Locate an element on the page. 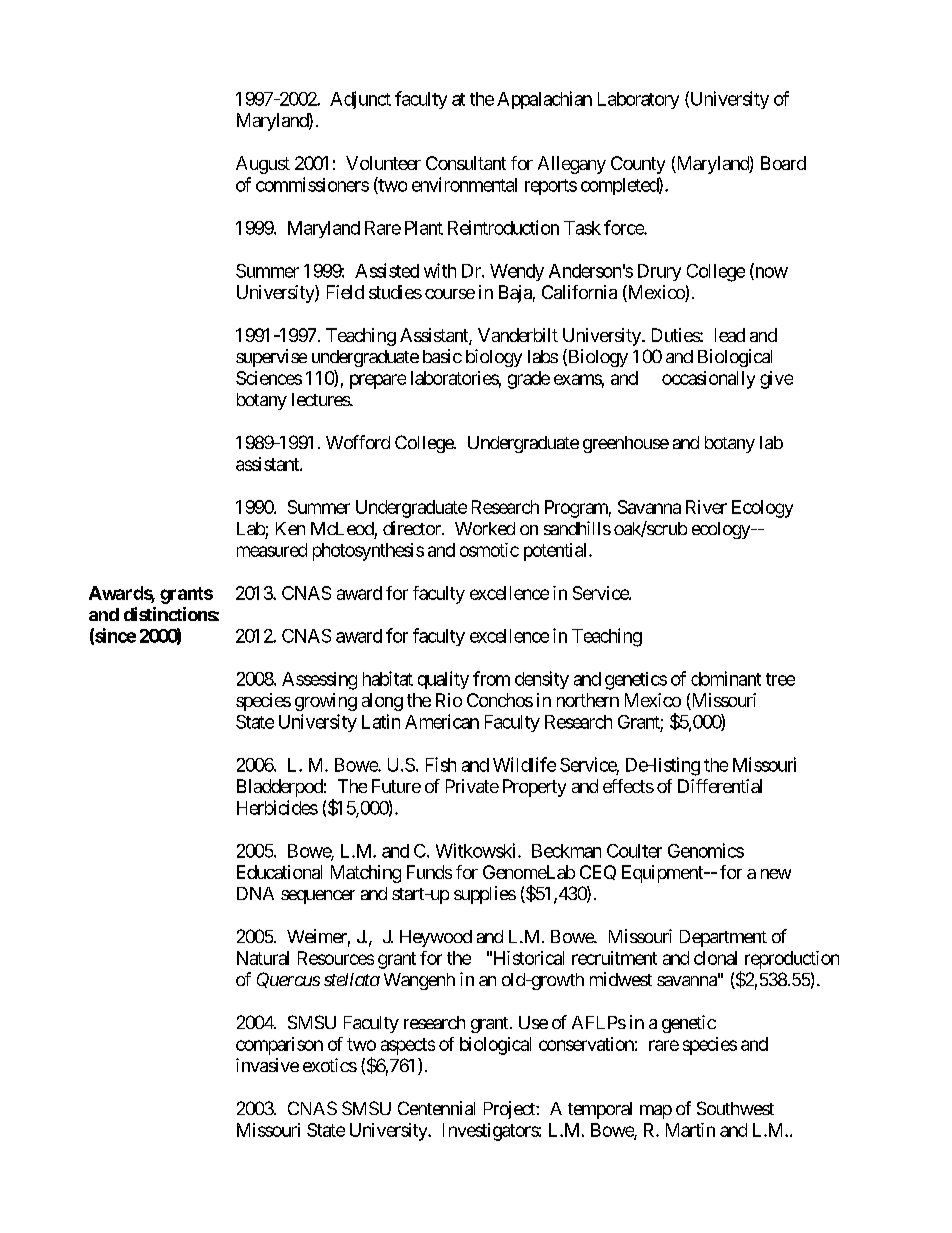 Image resolution: width=952 pixels, height=1233 pixels. Assessing is located at coordinates (319, 681).
